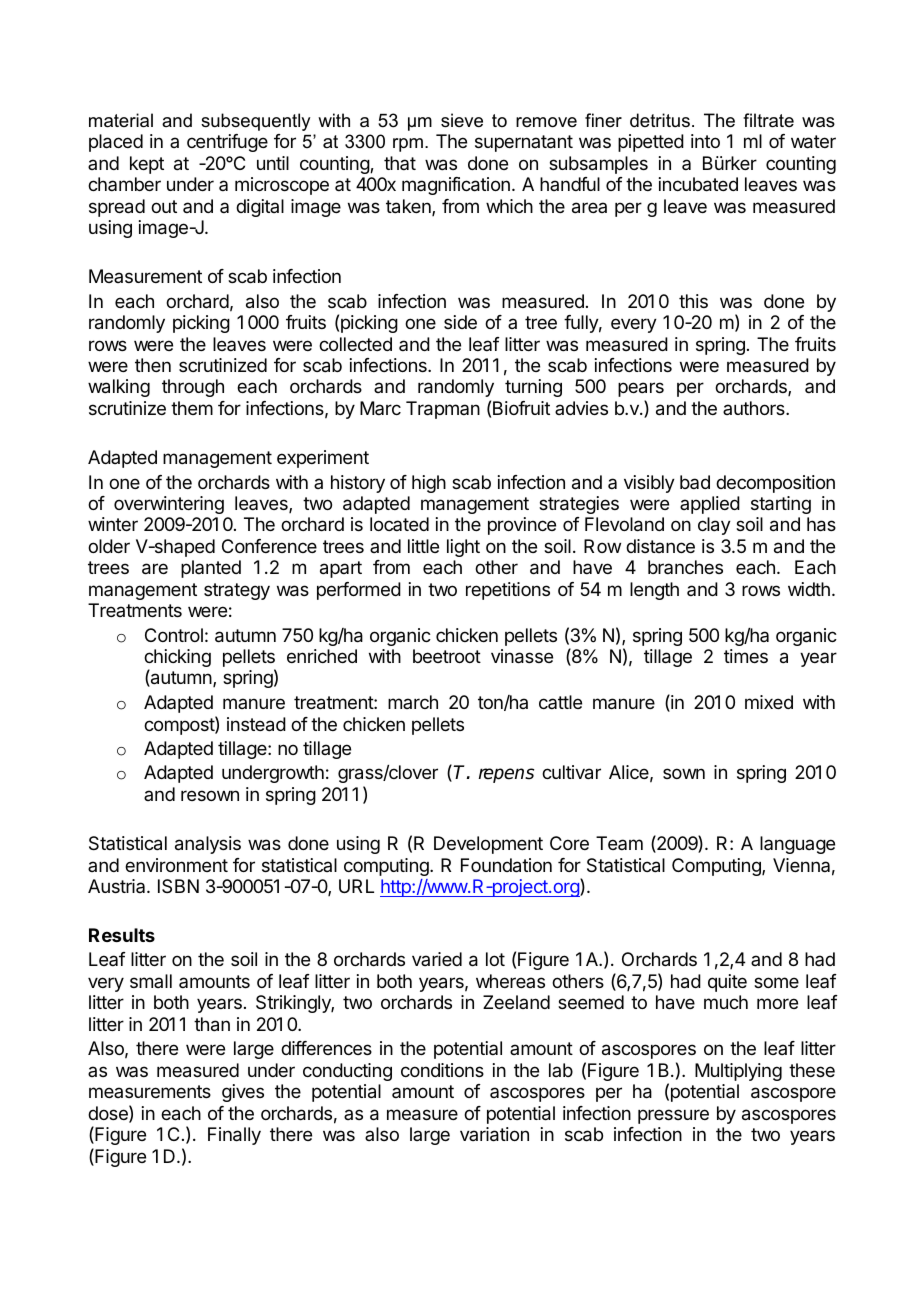 The image size is (924, 1308). What do you see at coordinates (211, 569) in the page?
I see `planted` at bounding box center [211, 569].
